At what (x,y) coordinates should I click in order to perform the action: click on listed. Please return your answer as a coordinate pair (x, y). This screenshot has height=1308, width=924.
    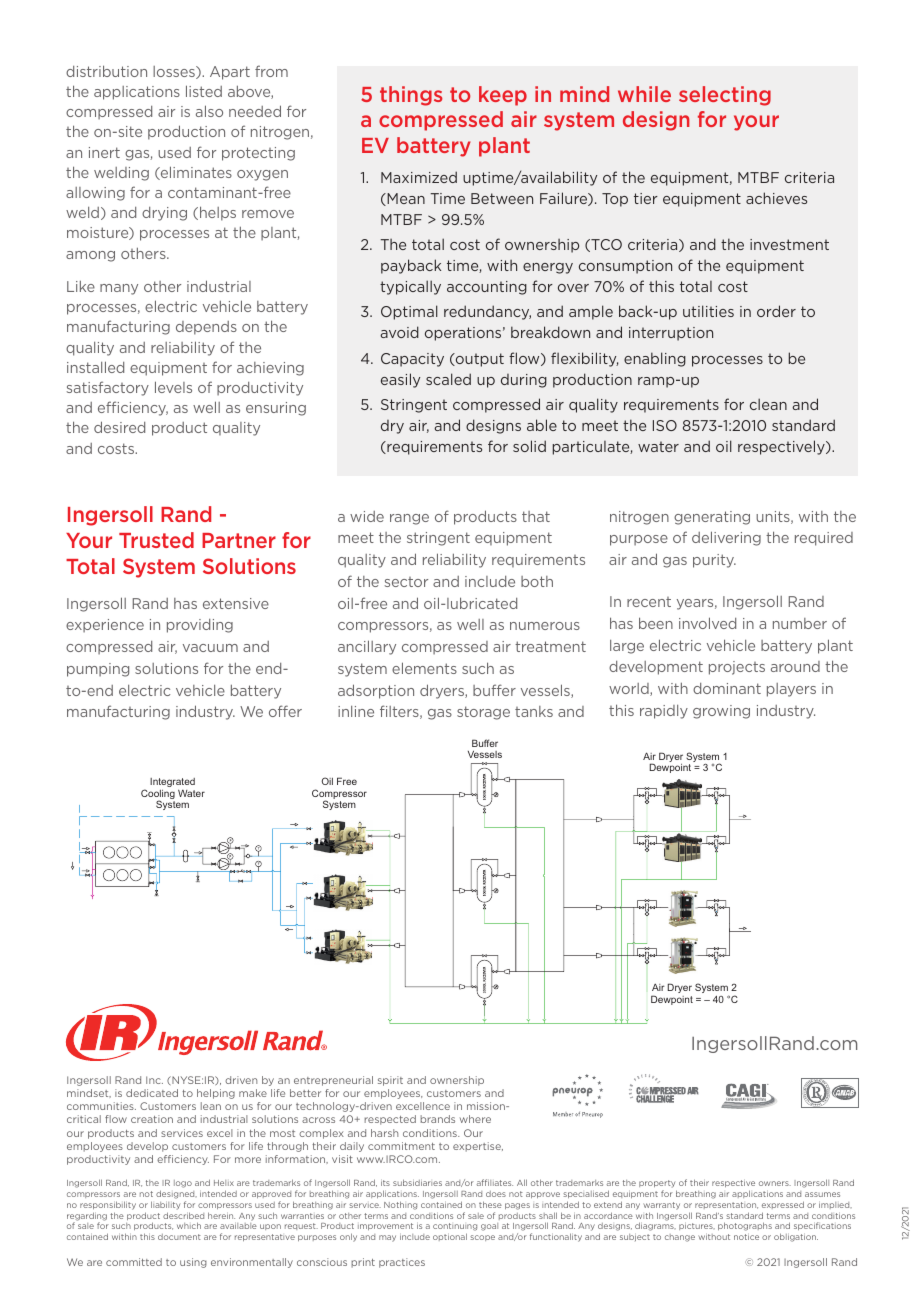
    Looking at the image, I should click on (204, 91).
